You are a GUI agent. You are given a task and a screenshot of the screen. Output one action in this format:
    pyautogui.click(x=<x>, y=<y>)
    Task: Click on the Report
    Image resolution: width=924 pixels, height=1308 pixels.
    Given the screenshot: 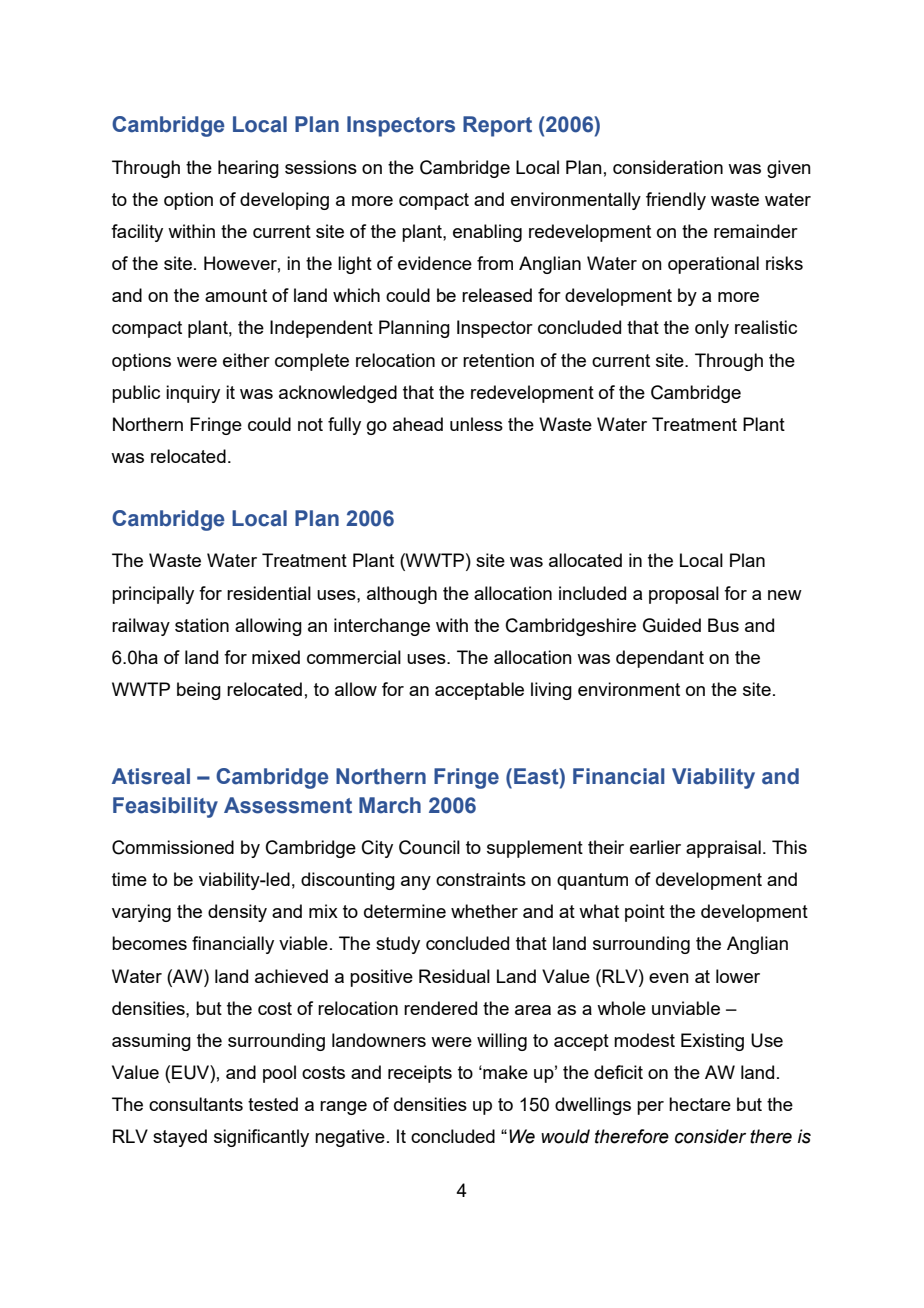 What is the action you would take?
    pyautogui.click(x=497, y=126)
